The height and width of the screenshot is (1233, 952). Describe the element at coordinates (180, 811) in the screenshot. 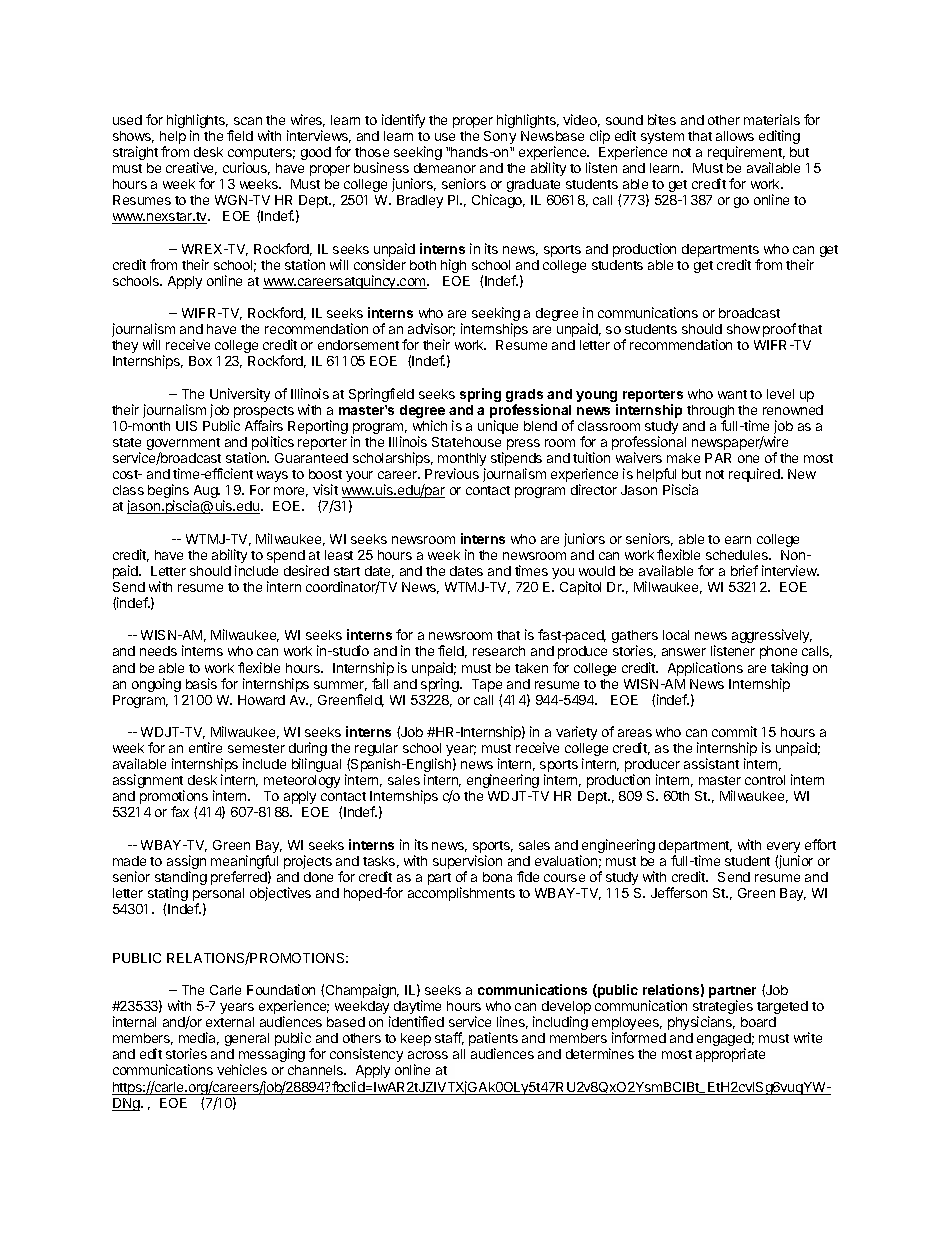

I see `fax` at that location.
